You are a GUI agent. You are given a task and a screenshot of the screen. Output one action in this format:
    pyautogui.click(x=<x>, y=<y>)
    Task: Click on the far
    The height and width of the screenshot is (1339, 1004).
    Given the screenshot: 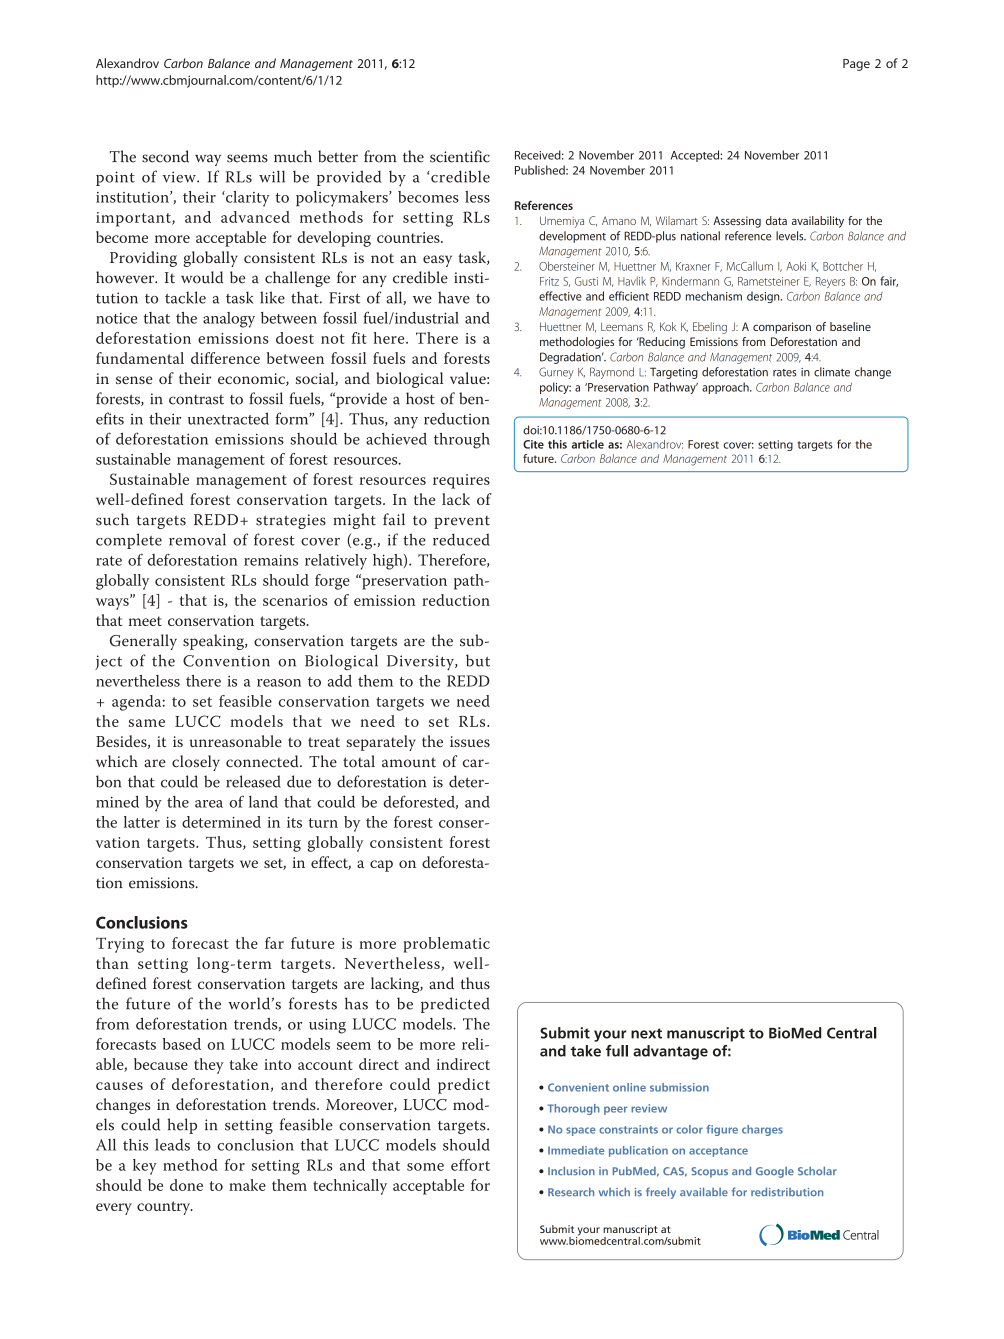 What is the action you would take?
    pyautogui.click(x=274, y=943)
